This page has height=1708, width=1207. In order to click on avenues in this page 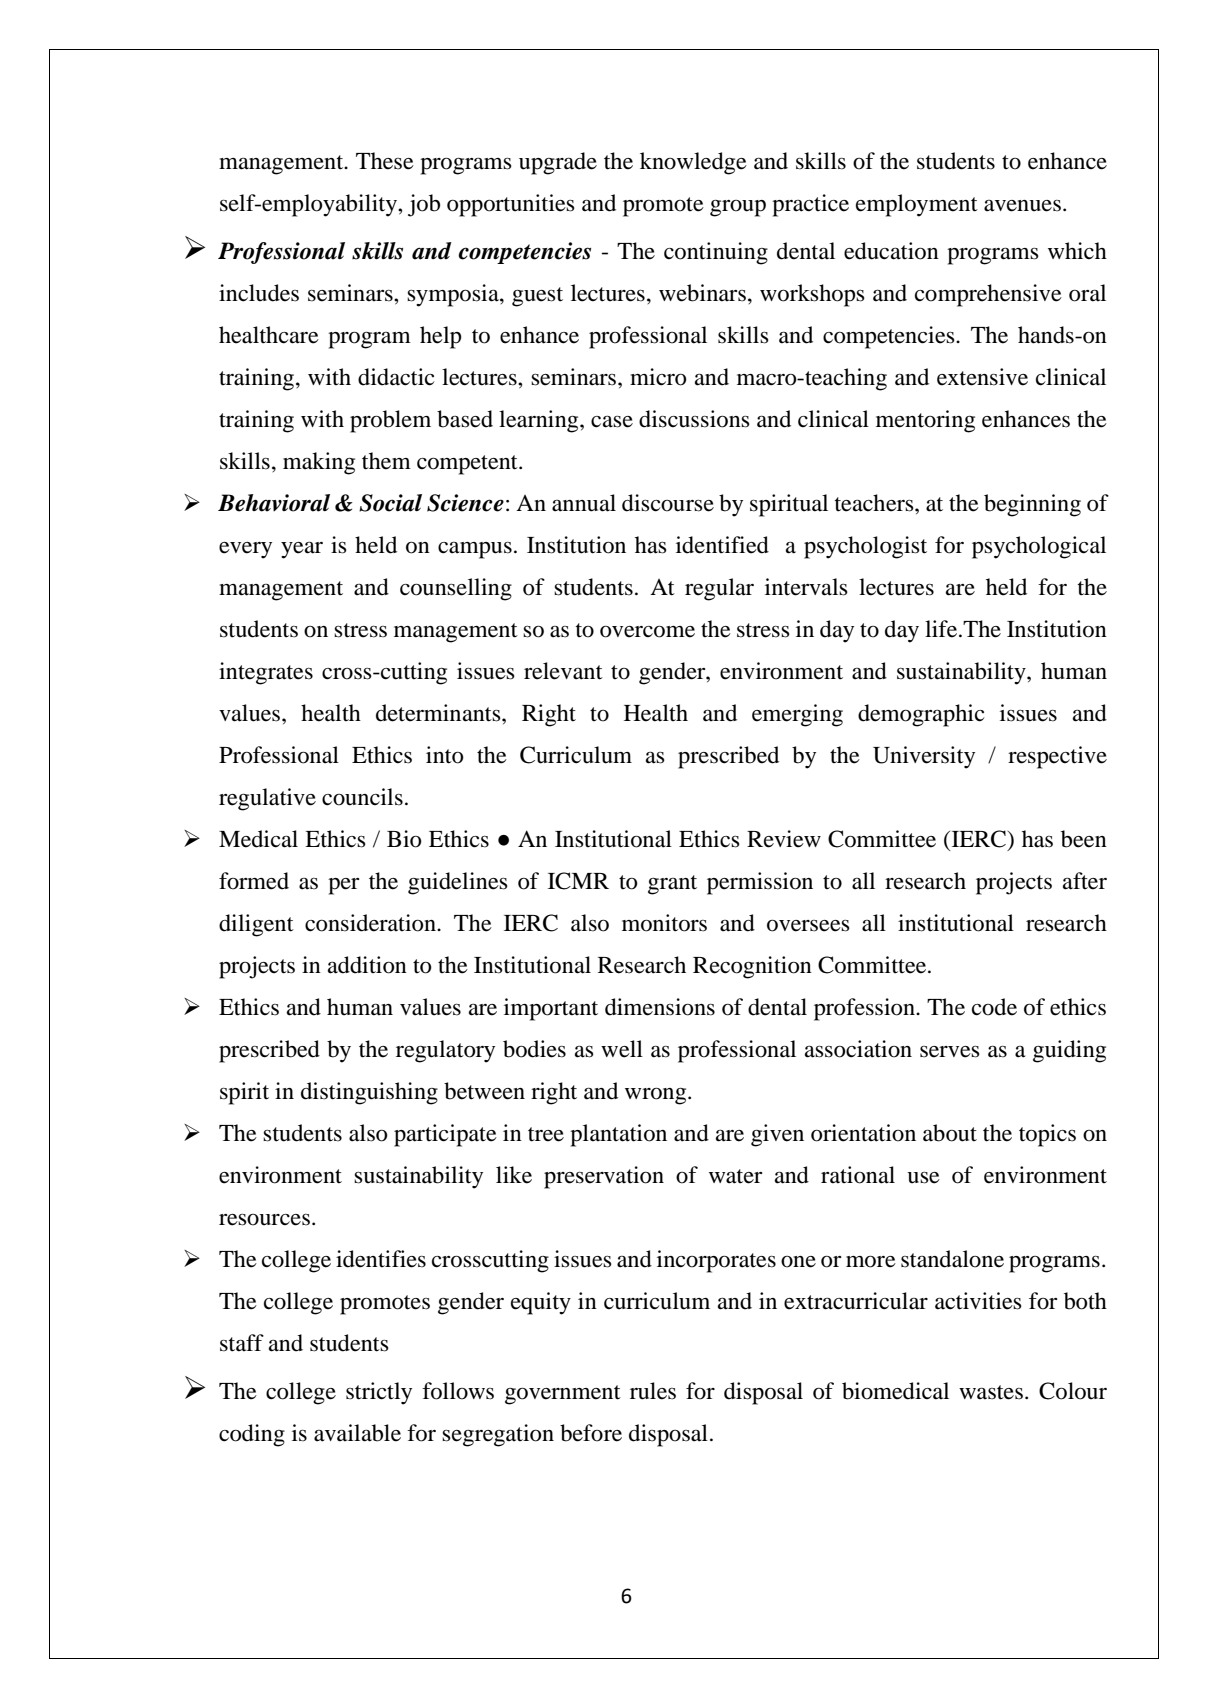, I will do `click(1022, 206)`.
